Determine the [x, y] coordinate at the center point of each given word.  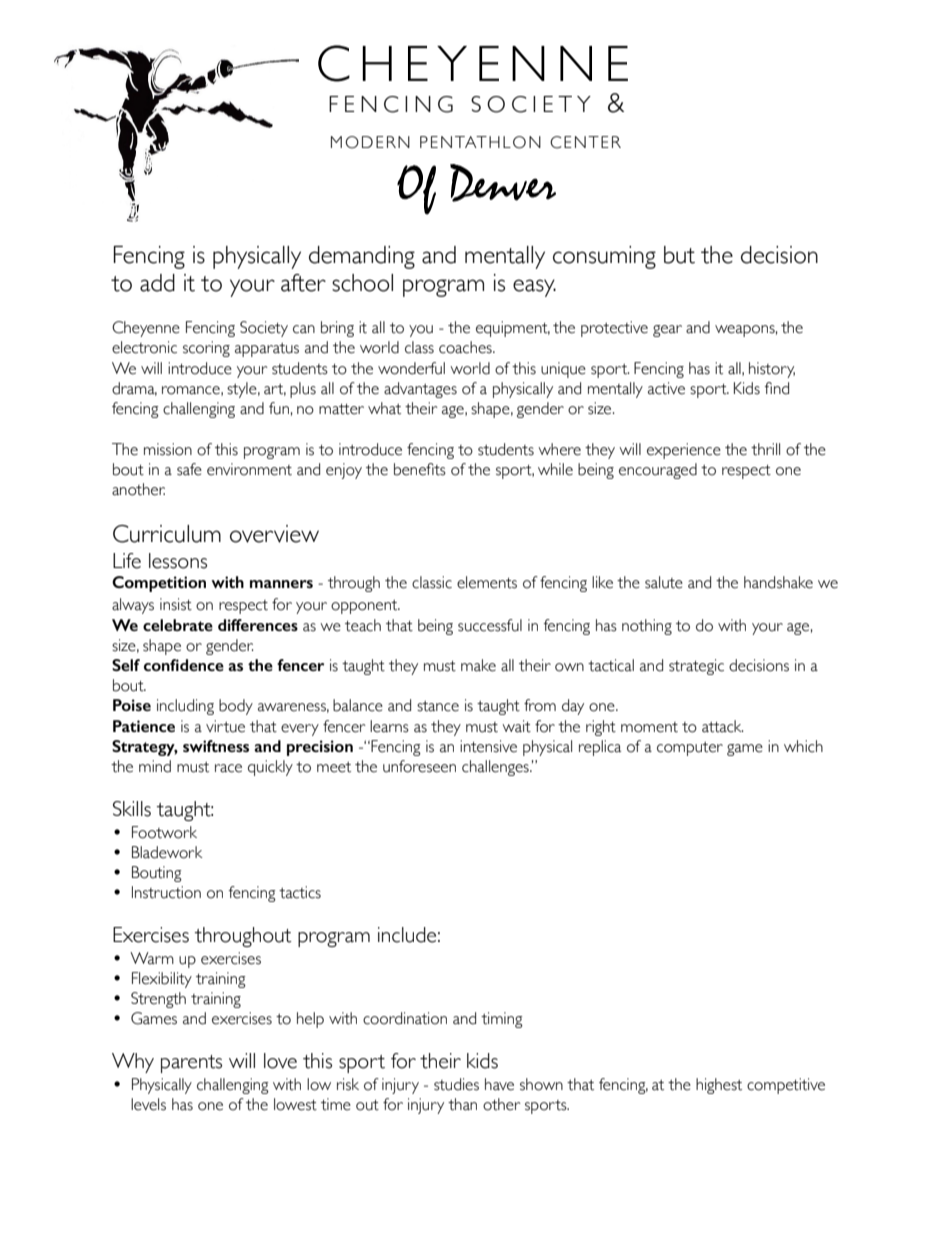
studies [456, 1084]
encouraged [658, 471]
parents [191, 1064]
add [157, 283]
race [228, 768]
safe [189, 469]
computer [690, 749]
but [679, 255]
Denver [503, 183]
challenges [496, 768]
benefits [420, 469]
